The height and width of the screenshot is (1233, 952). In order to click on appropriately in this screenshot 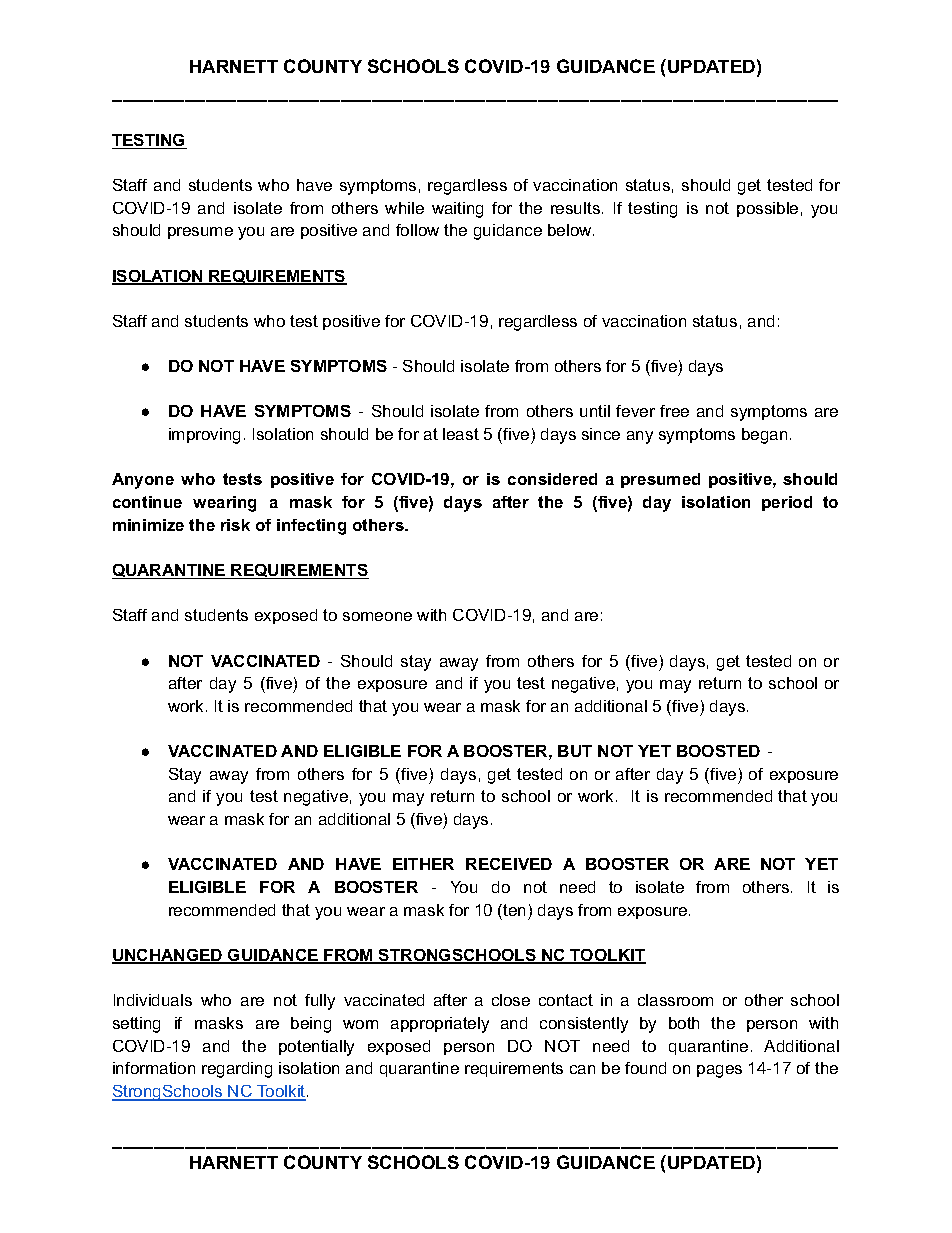, I will do `click(440, 1025)`.
